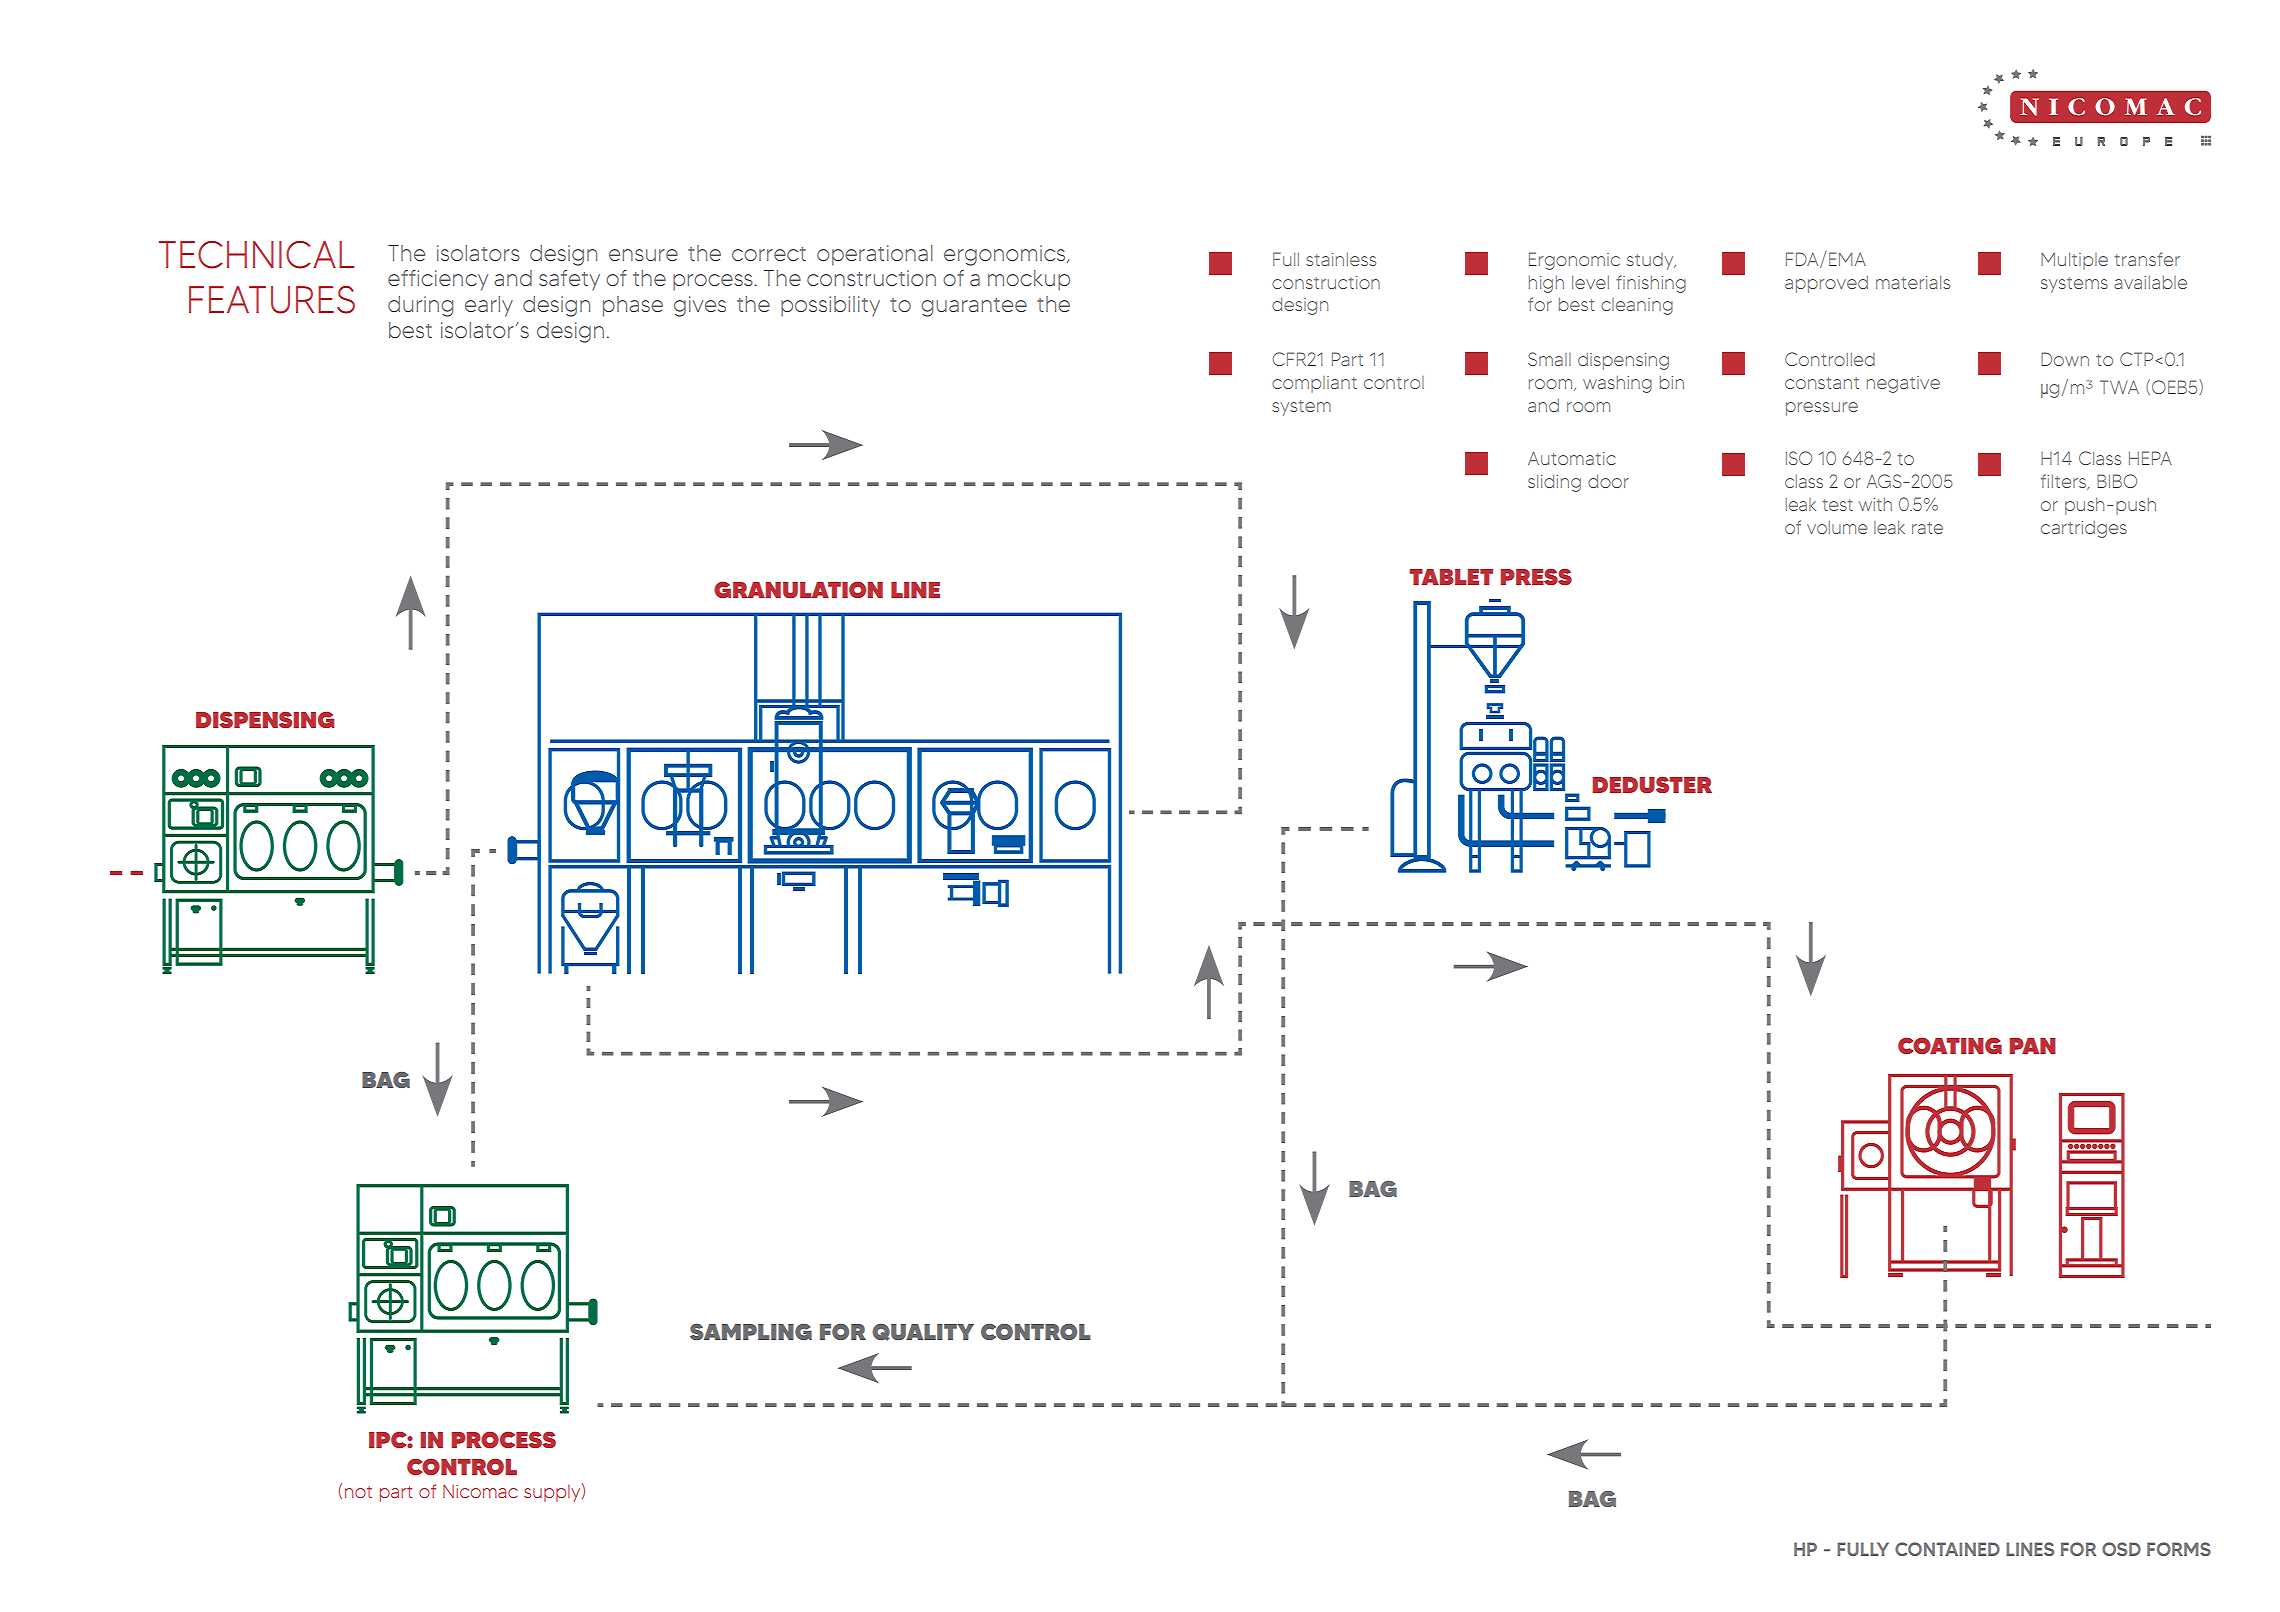 The width and height of the screenshot is (2280, 1612). Describe the element at coordinates (1341, 259) in the screenshot. I see `stainless` at that location.
